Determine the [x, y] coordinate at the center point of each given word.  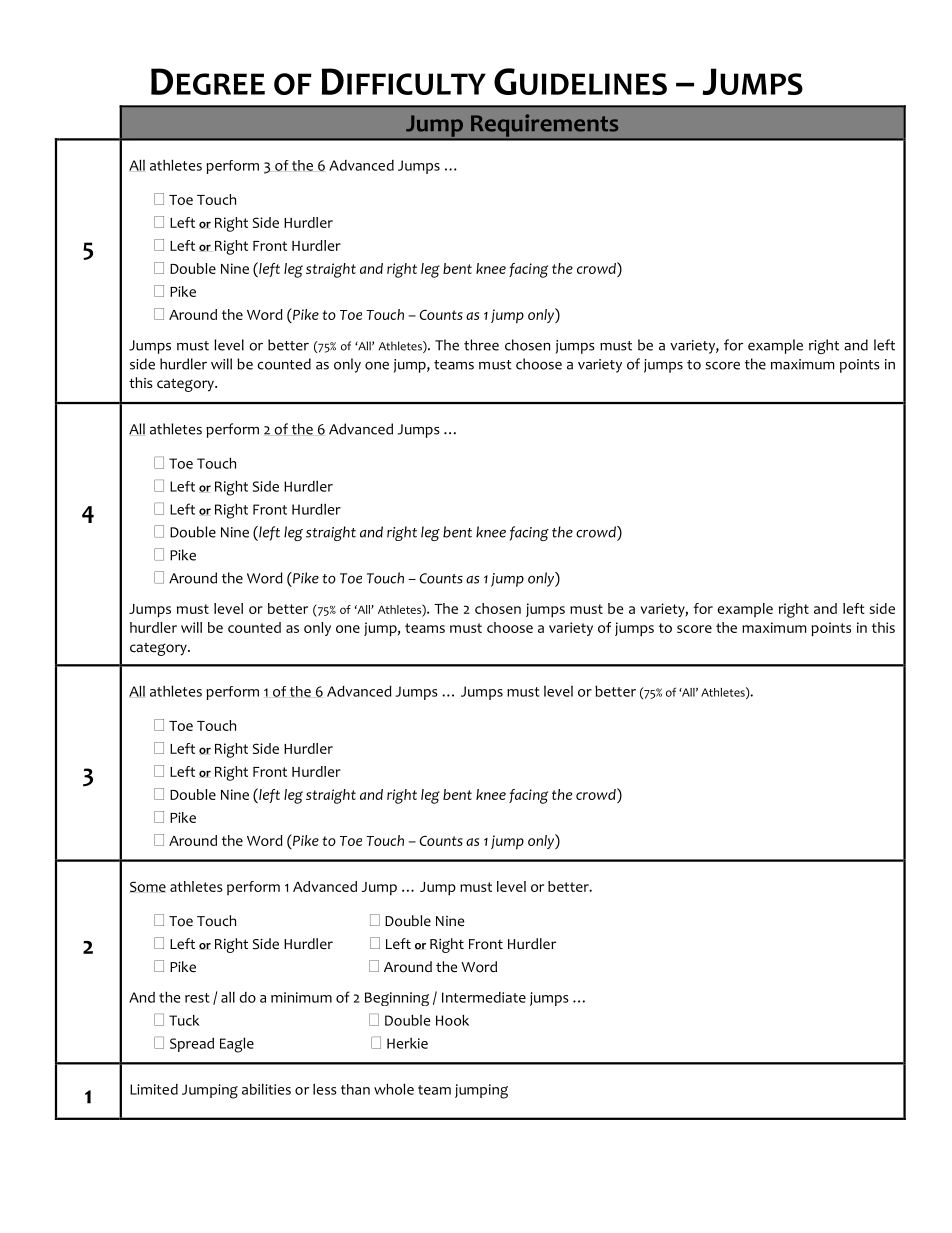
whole [394, 1089]
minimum [301, 997]
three [481, 345]
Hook [452, 1020]
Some [148, 887]
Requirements [544, 126]
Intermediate [484, 997]
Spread [192, 1045]
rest [197, 998]
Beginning [397, 999]
